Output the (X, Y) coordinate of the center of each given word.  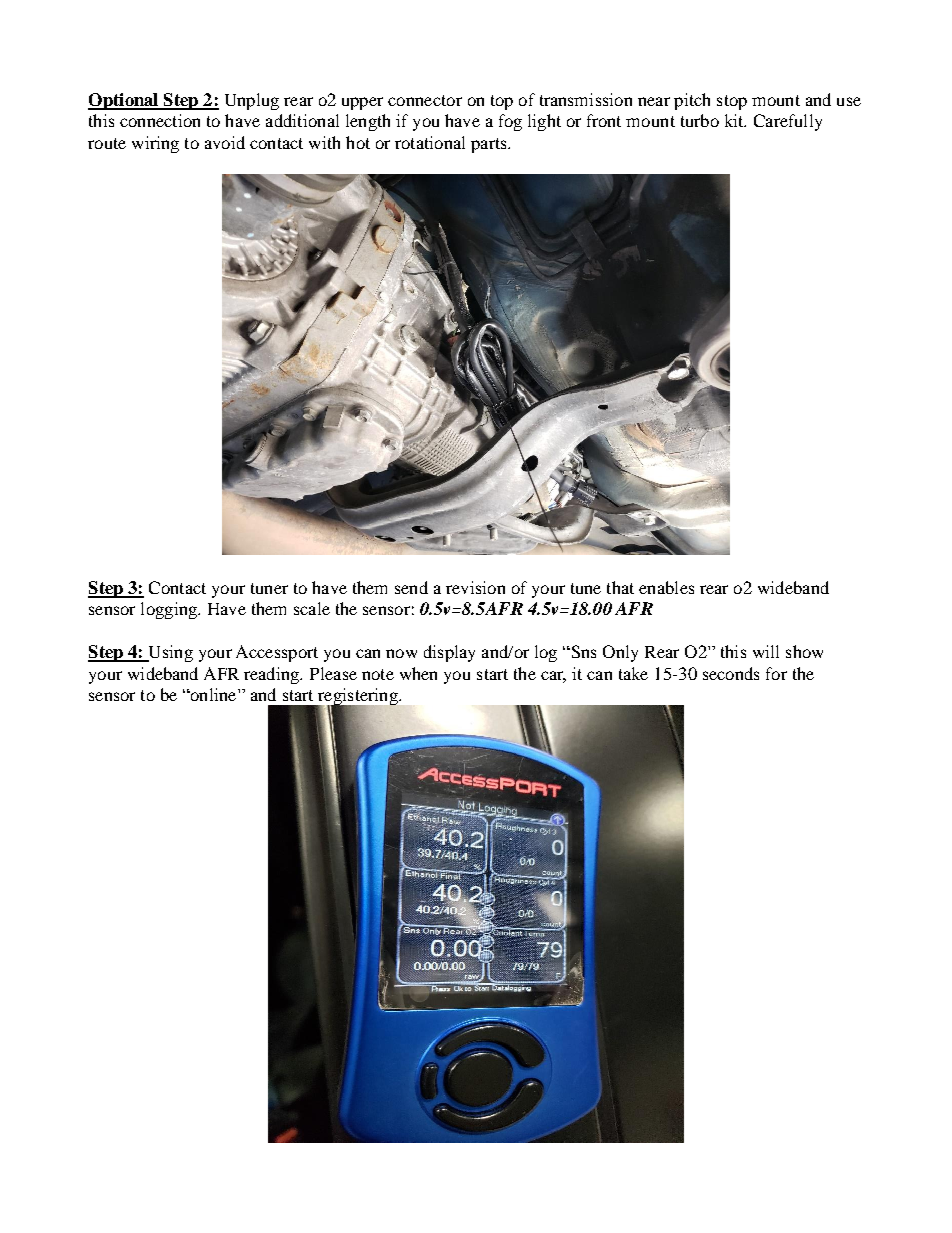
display (449, 653)
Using (169, 653)
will (766, 651)
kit (735, 120)
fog (510, 122)
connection (160, 120)
